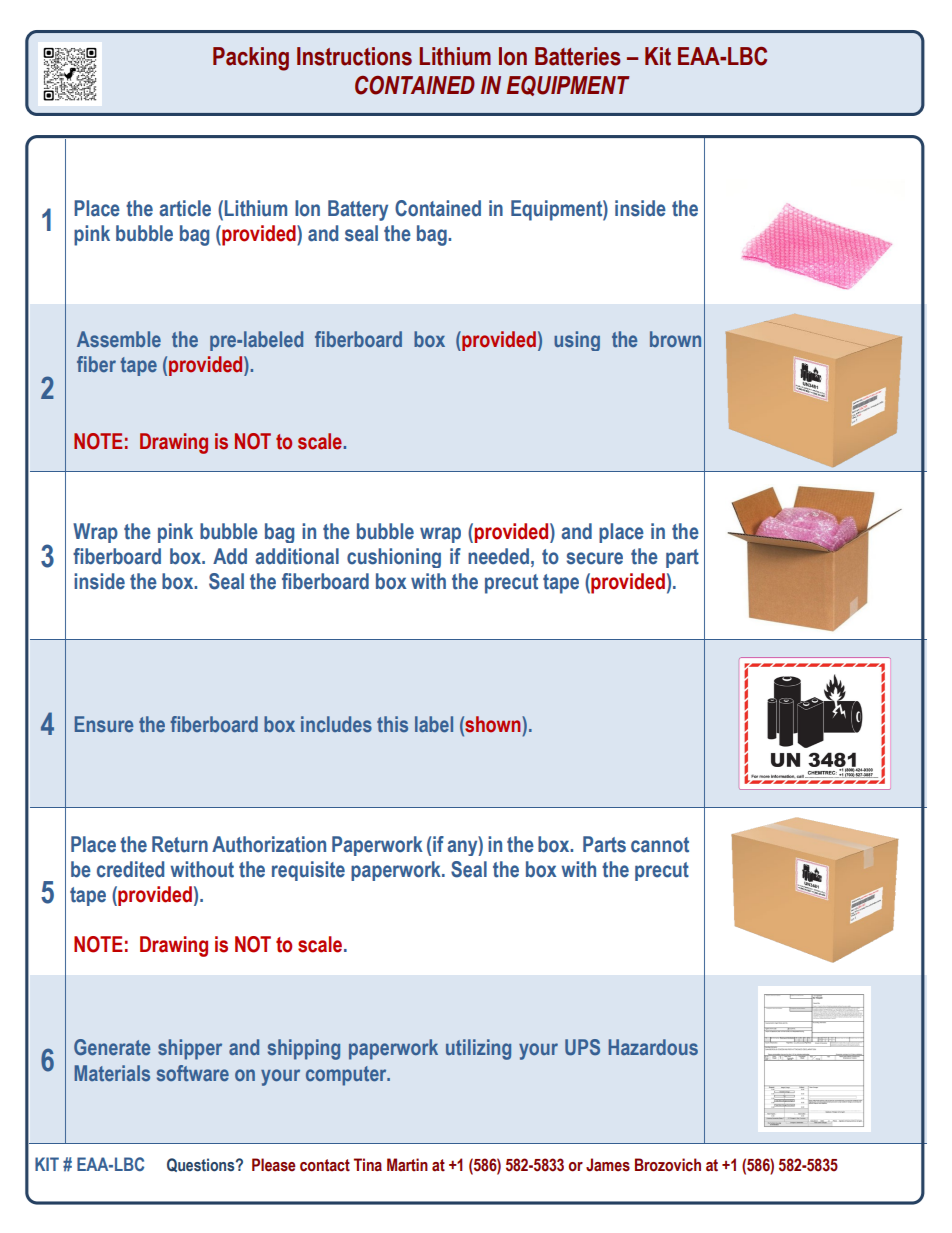  I want to click on secure, so click(594, 558).
